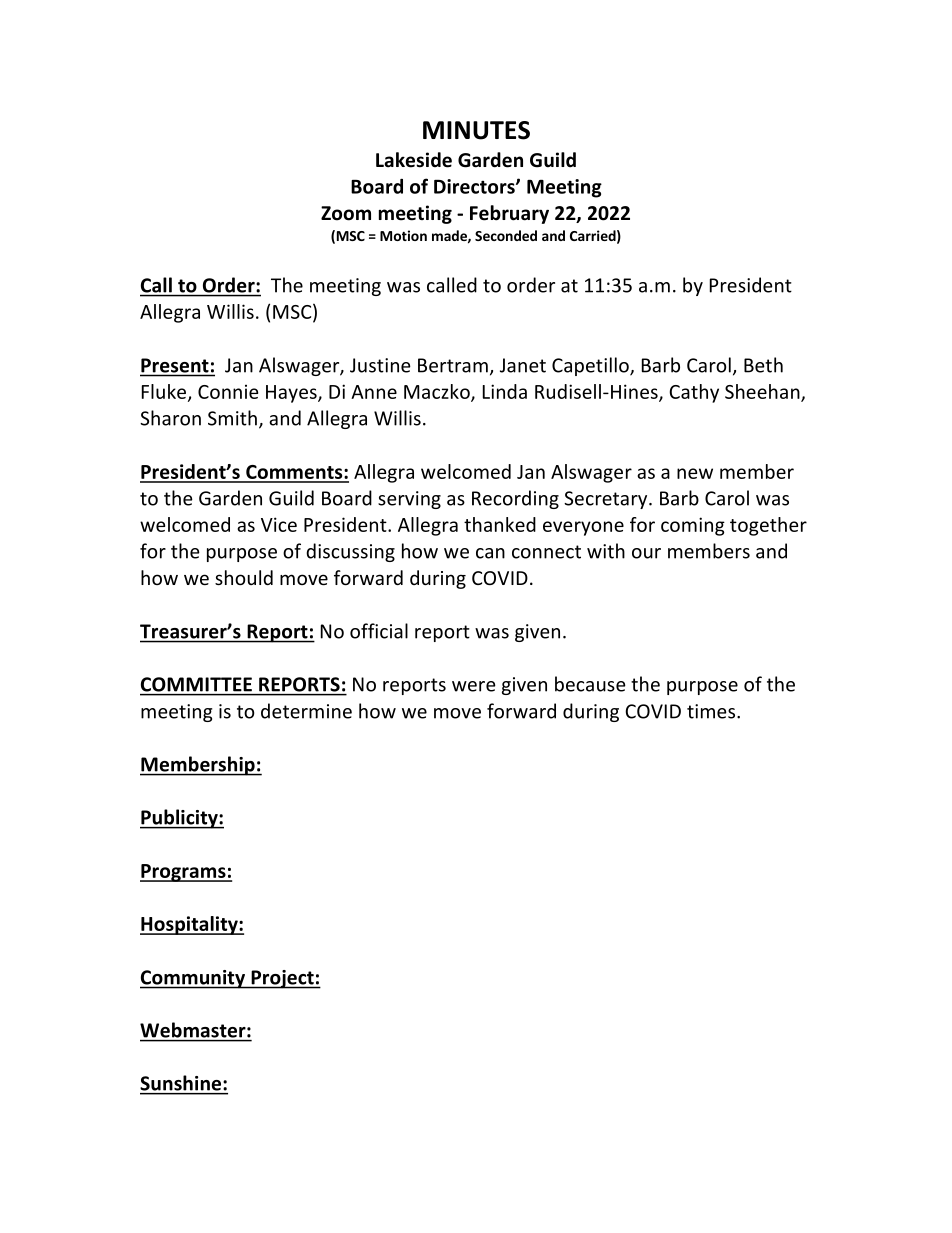 This image has width=952, height=1233. Describe the element at coordinates (505, 391) in the image. I see `Linda` at that location.
